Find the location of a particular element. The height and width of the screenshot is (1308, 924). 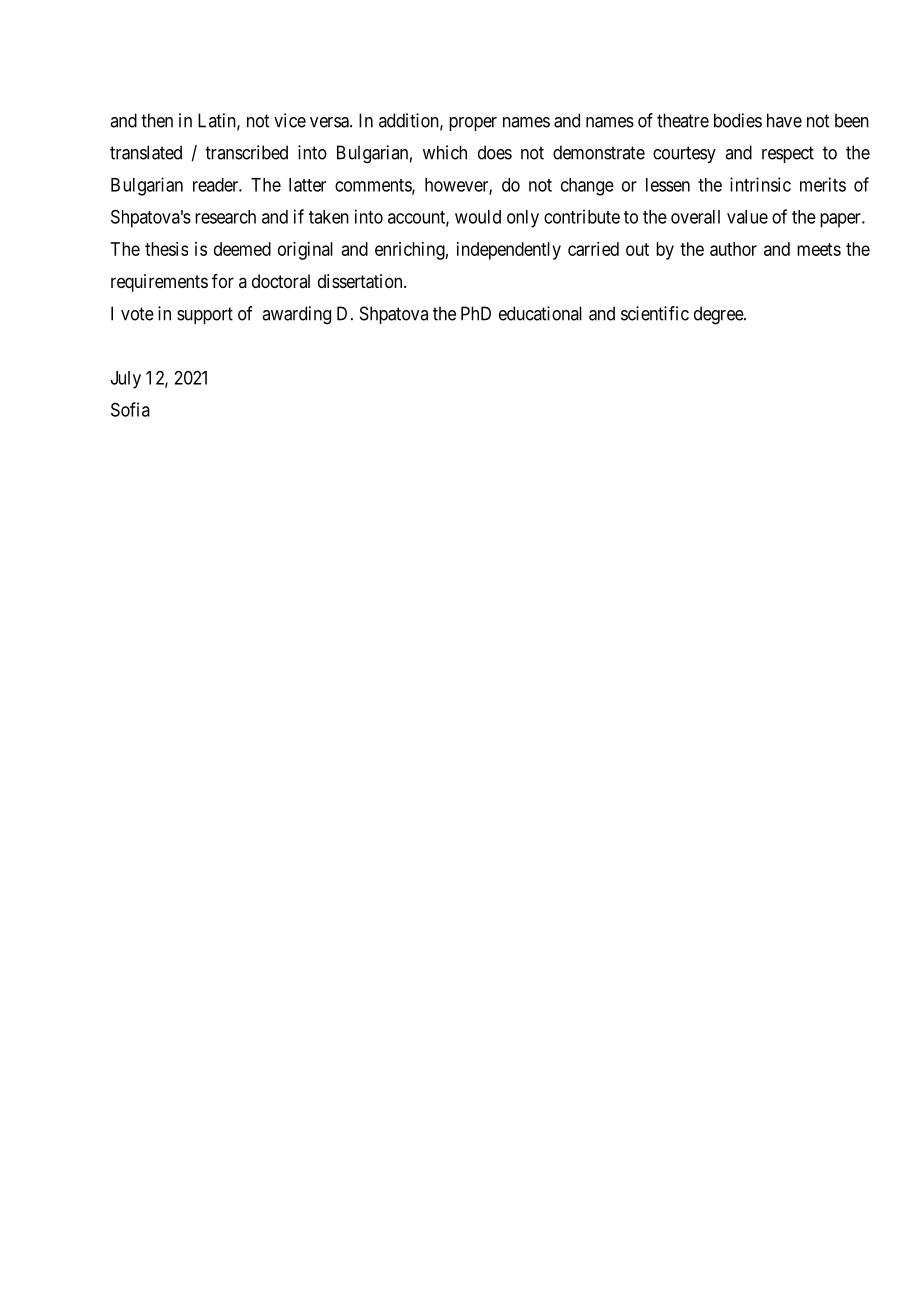

educational is located at coordinates (540, 313).
